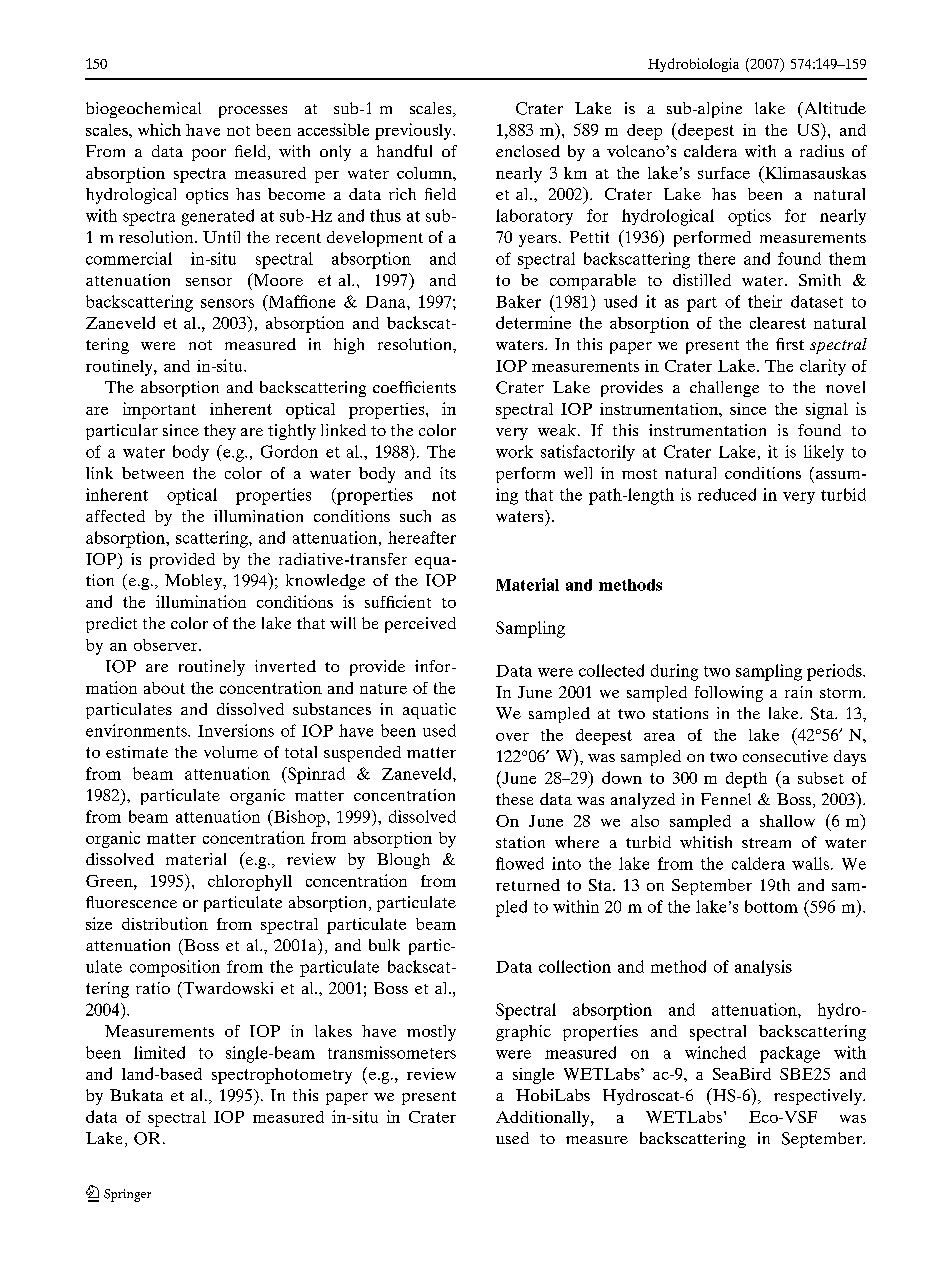 The width and height of the screenshot is (952, 1270). What do you see at coordinates (528, 151) in the screenshot?
I see `enclosed` at bounding box center [528, 151].
